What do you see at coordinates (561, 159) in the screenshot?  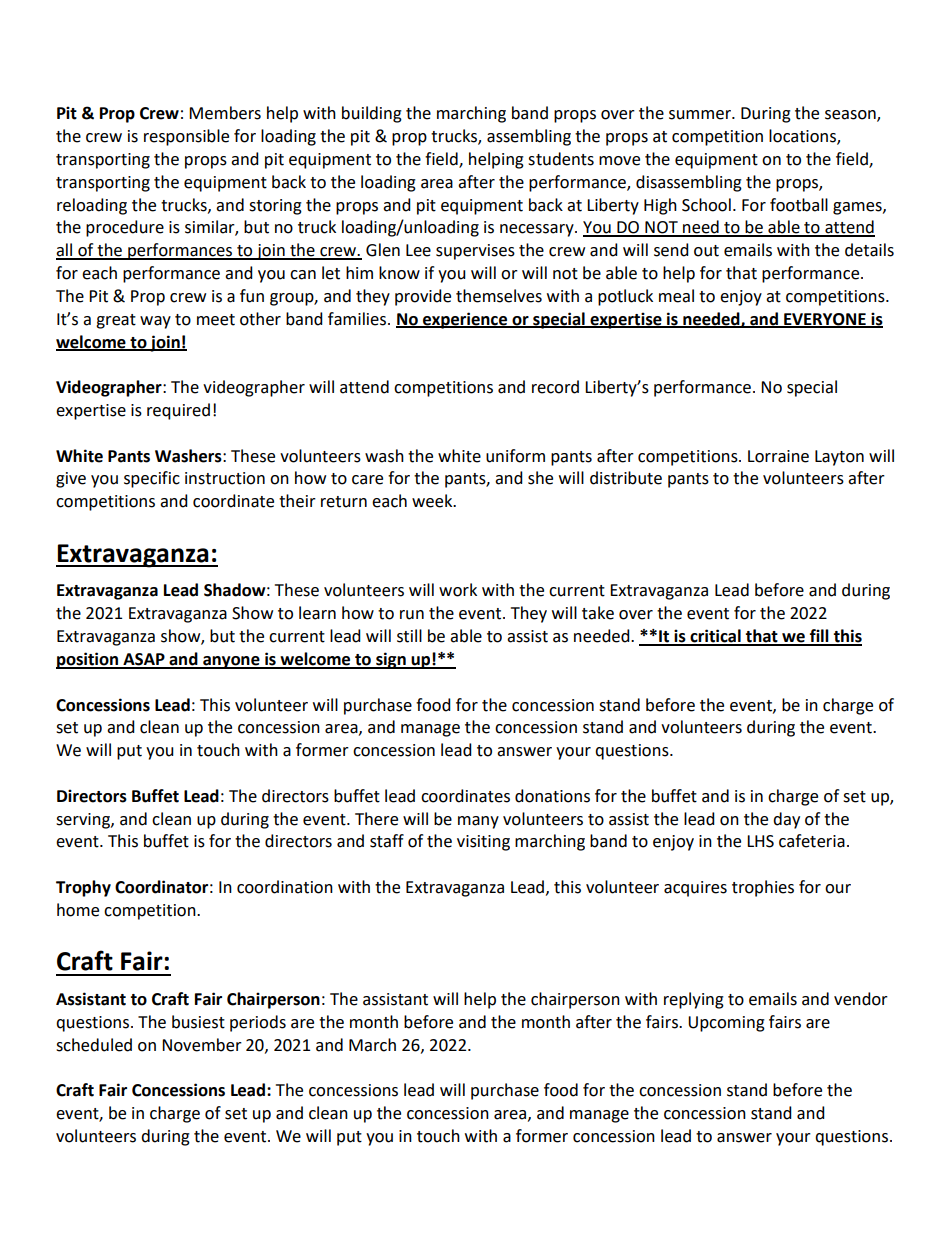 I see `students` at bounding box center [561, 159].
